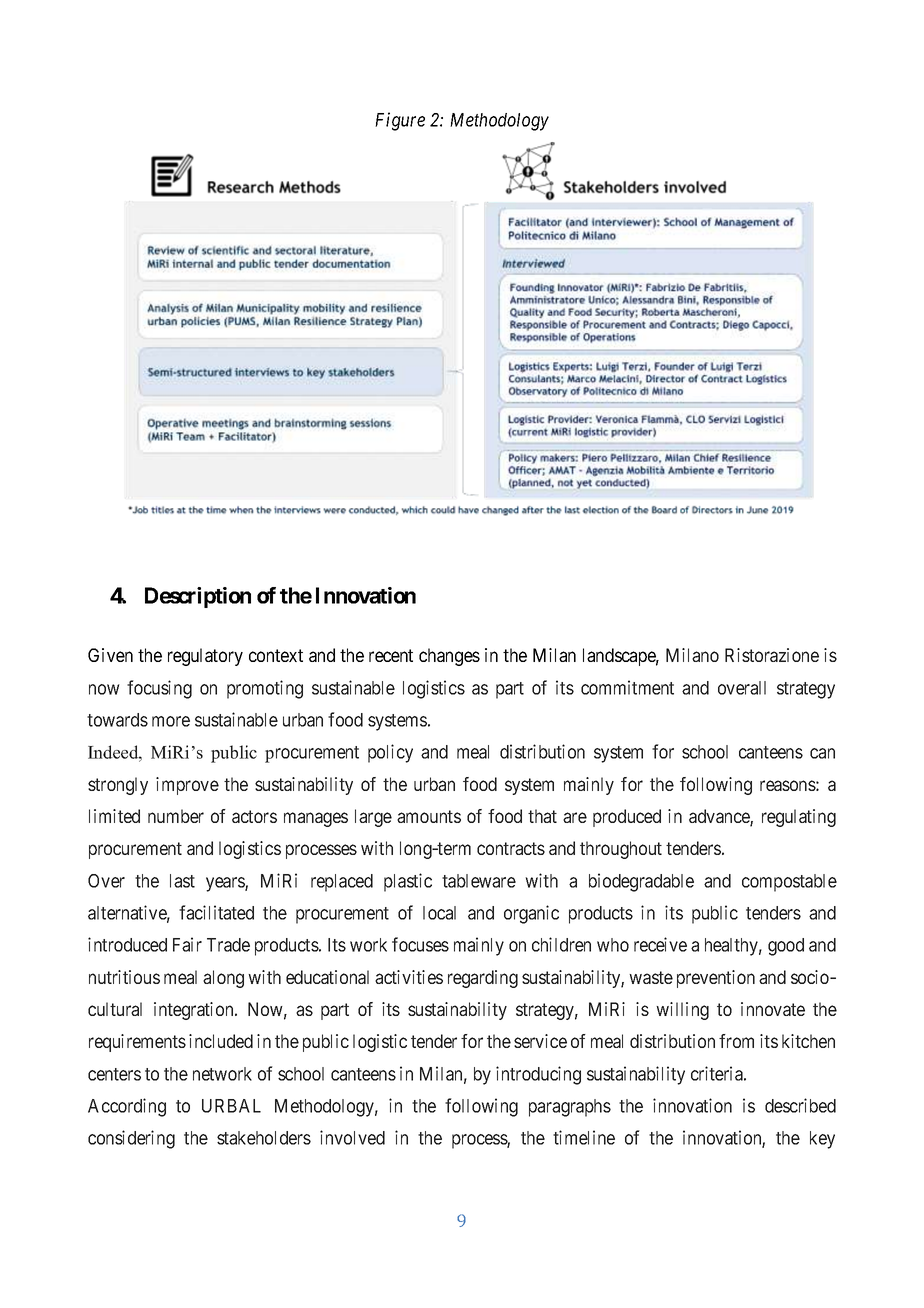 This screenshot has height=1308, width=924. What do you see at coordinates (390, 753) in the screenshot?
I see `policy` at bounding box center [390, 753].
